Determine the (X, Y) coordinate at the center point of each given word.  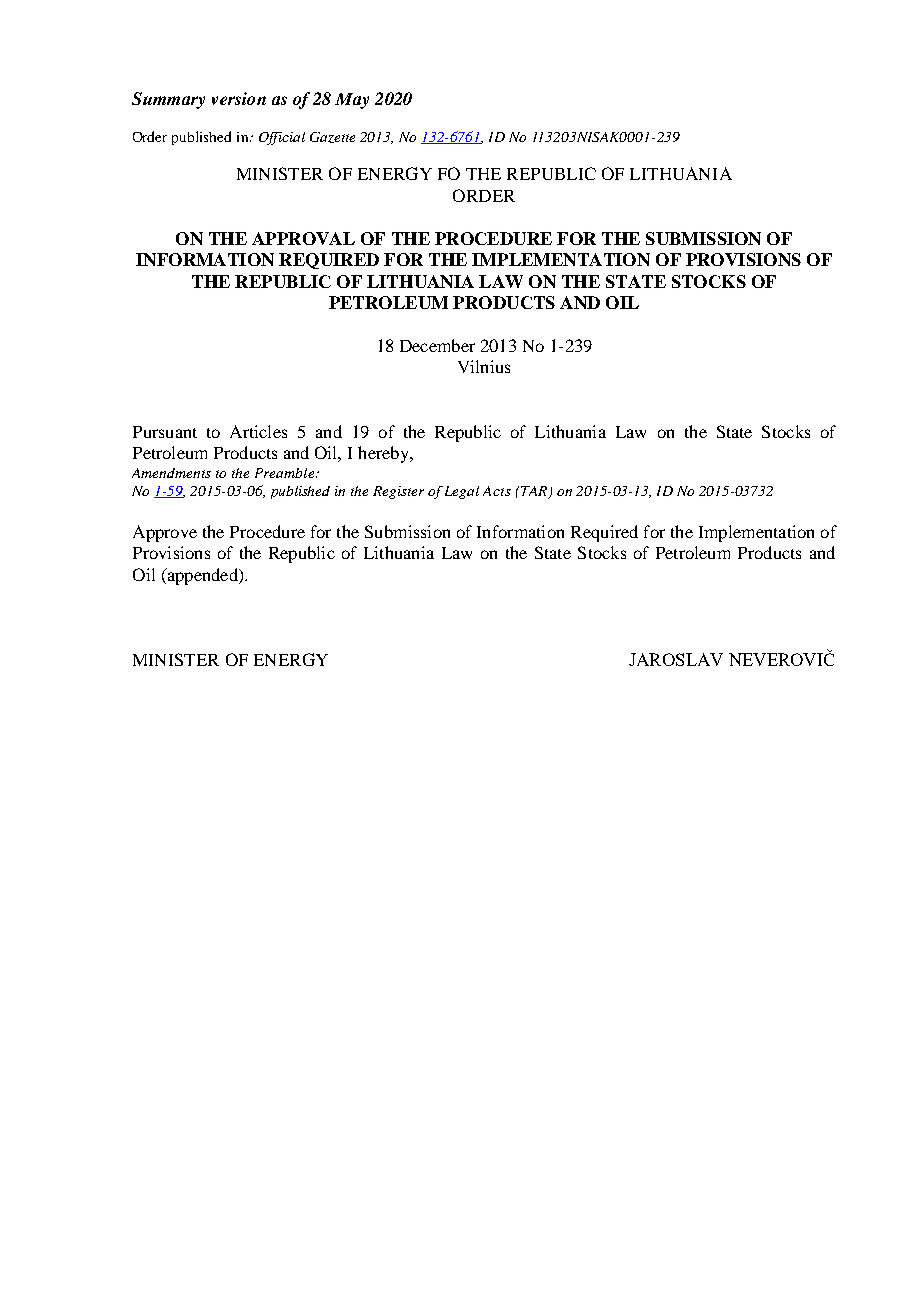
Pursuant (165, 432)
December (437, 345)
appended (202, 576)
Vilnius (484, 366)
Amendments (171, 473)
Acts (497, 491)
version (239, 98)
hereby (384, 454)
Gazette (332, 137)
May (352, 101)
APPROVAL (303, 238)
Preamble (284, 473)
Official (282, 138)
